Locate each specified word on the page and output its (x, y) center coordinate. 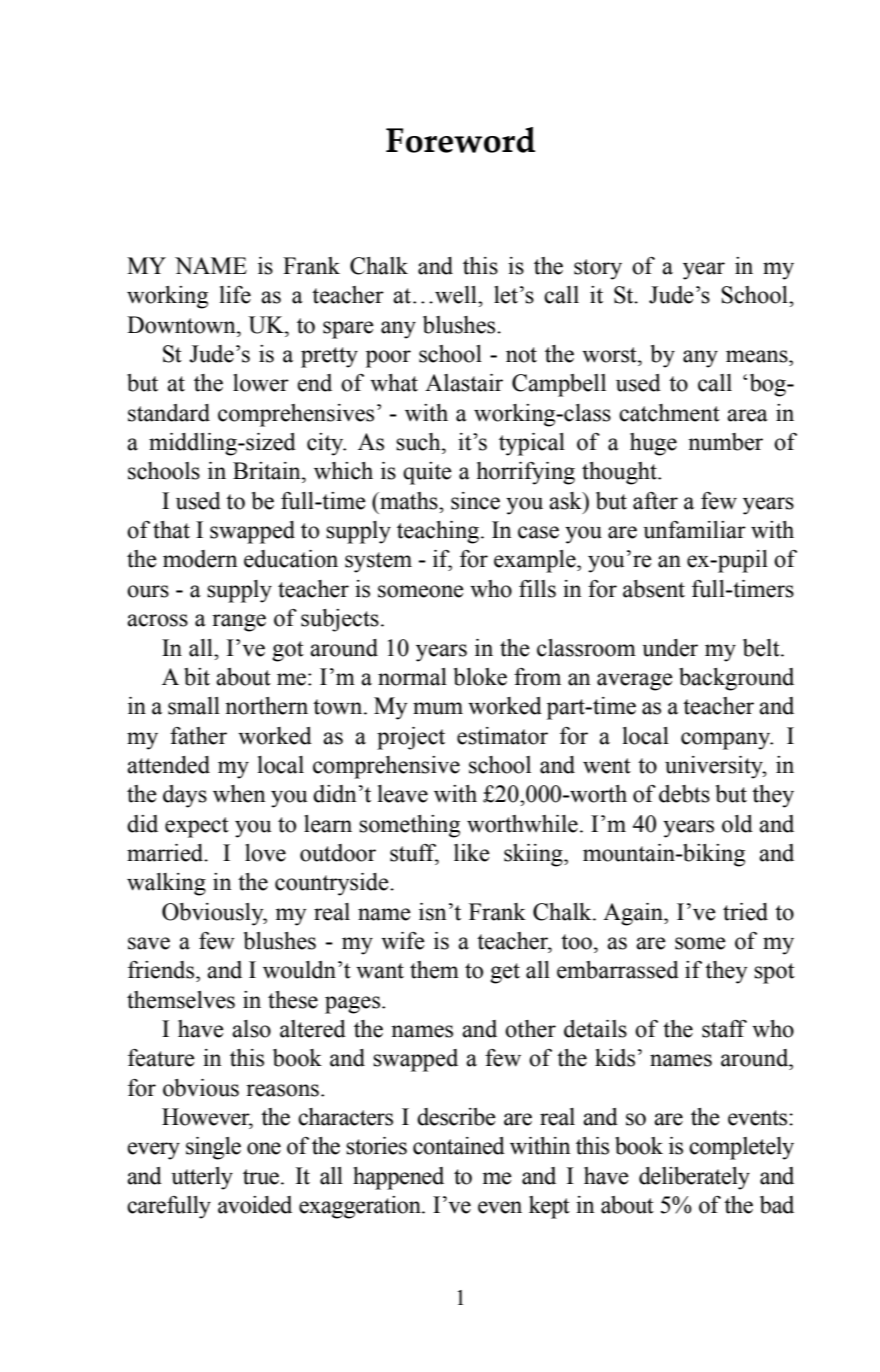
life (235, 295)
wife (403, 941)
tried (745, 912)
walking (166, 884)
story (598, 269)
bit (197, 677)
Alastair (464, 383)
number (725, 442)
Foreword (460, 140)
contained (459, 1146)
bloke (480, 677)
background (736, 679)
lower (261, 383)
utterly (202, 1178)
